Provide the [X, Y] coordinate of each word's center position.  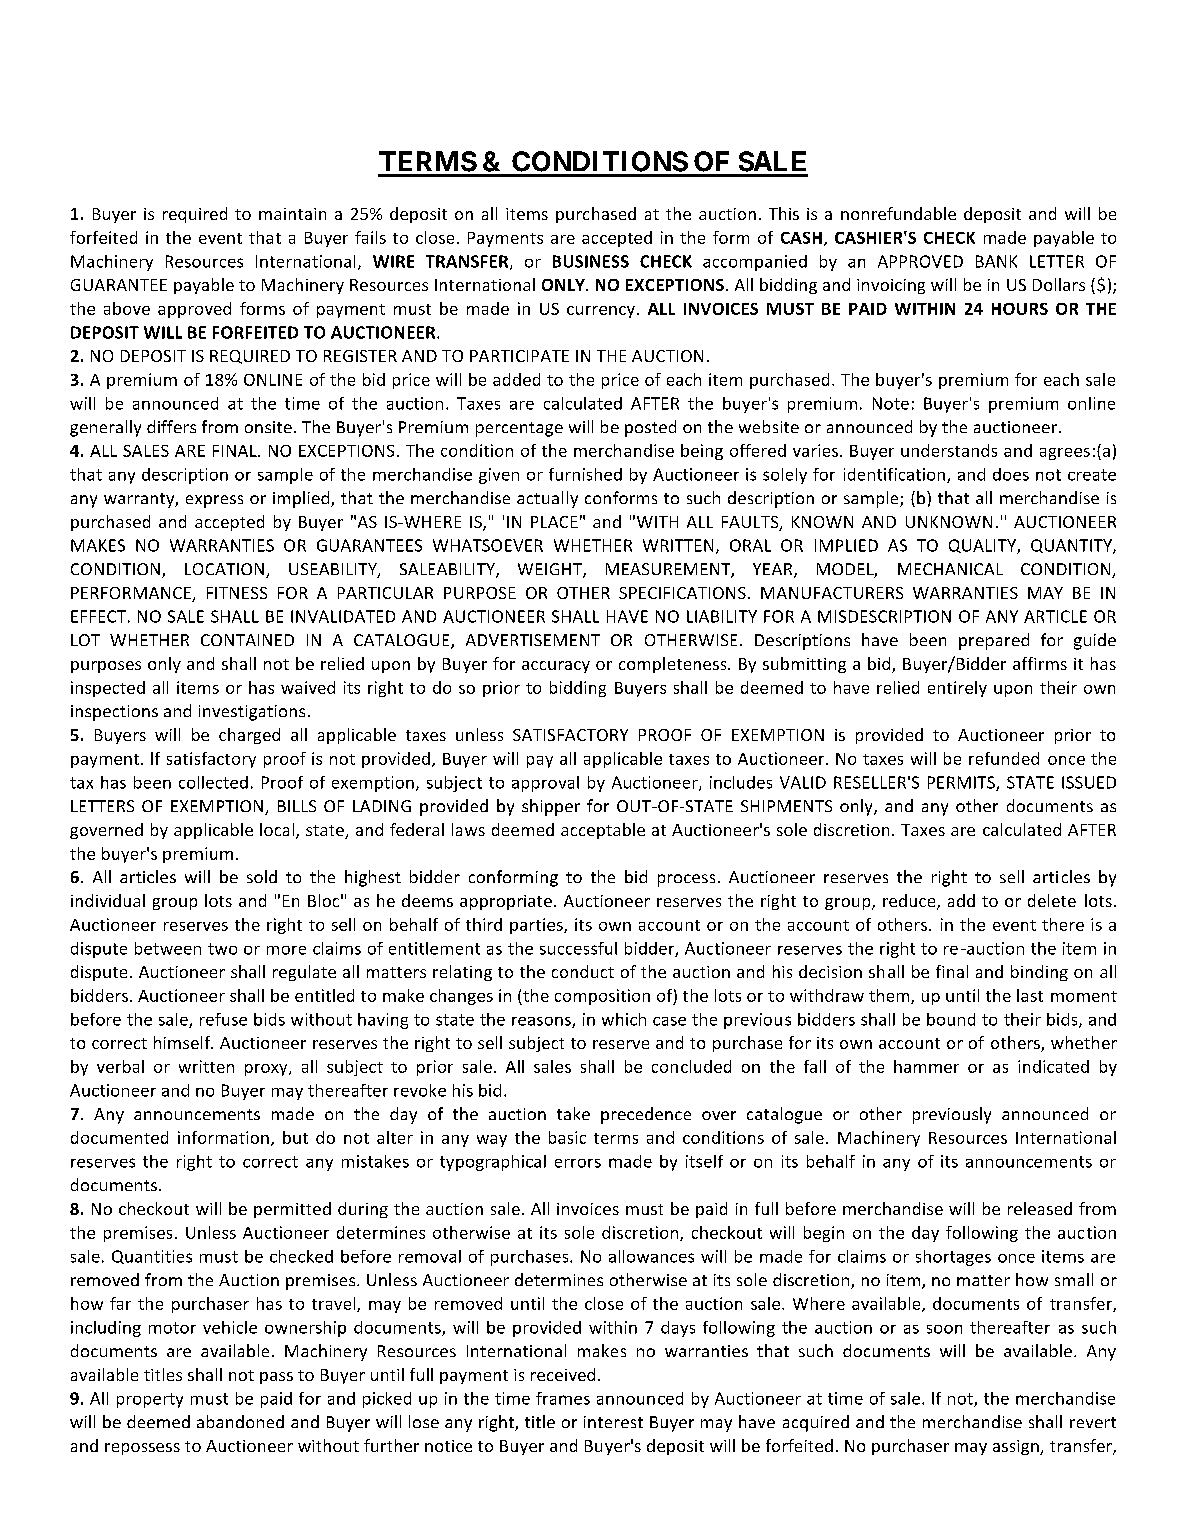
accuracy [556, 667]
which [624, 1019]
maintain [292, 214]
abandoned [240, 1421]
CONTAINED [247, 640]
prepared [994, 641]
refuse [223, 1019]
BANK [996, 261]
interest [613, 1422]
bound [951, 1019]
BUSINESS [591, 261]
